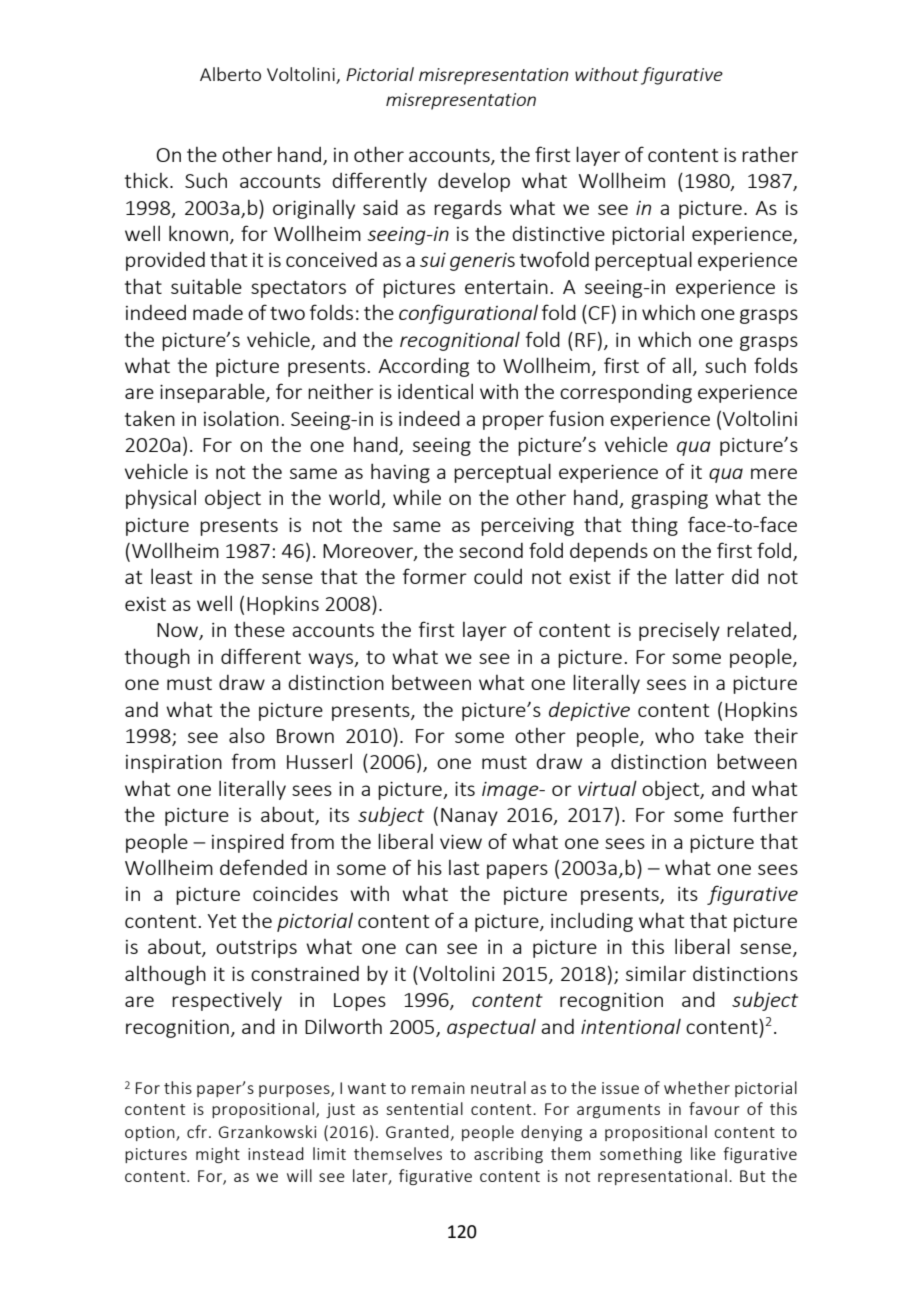  Describe the element at coordinates (765, 814) in the document. I see `further` at that location.
